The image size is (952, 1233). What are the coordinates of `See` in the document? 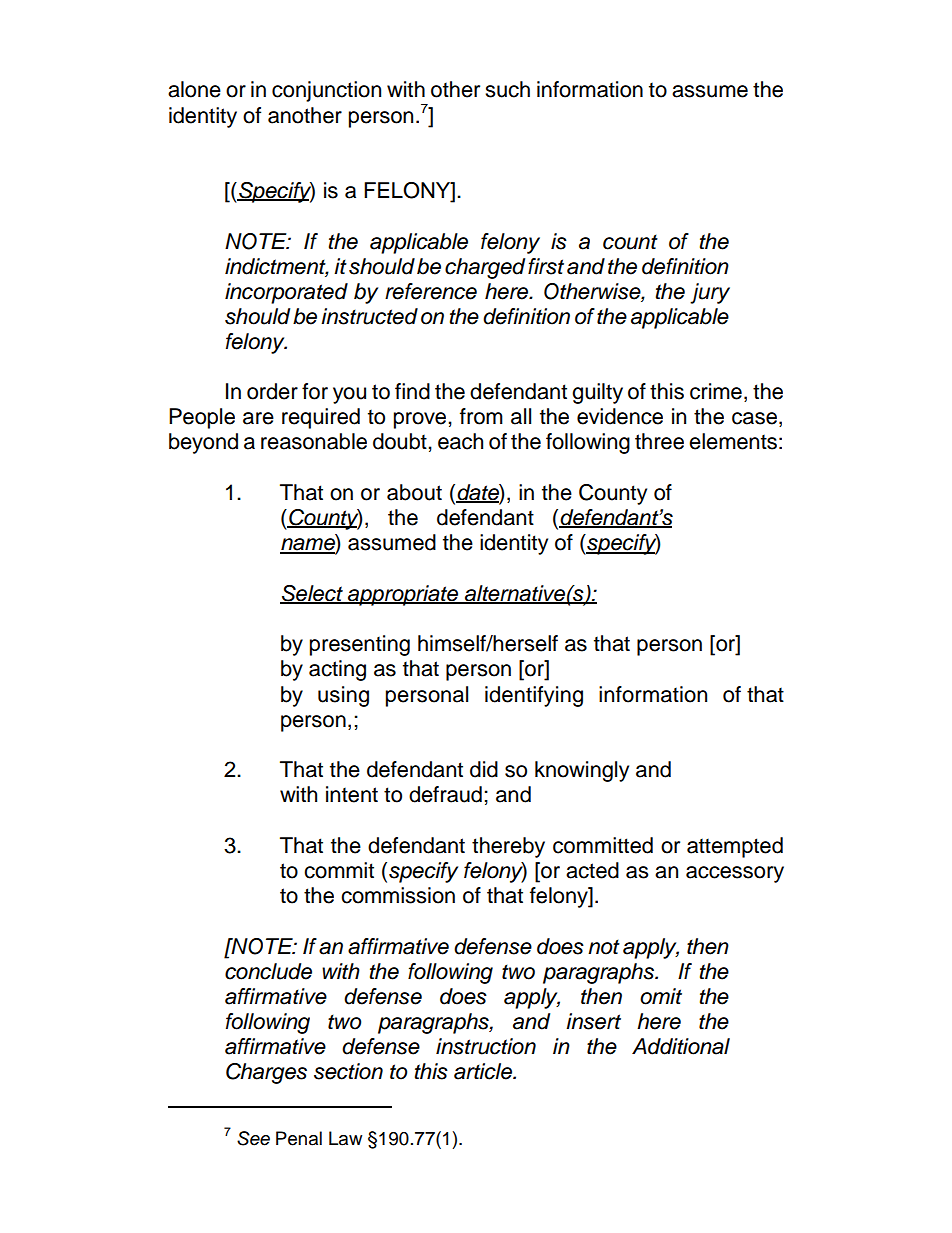 It's located at (253, 1138).
